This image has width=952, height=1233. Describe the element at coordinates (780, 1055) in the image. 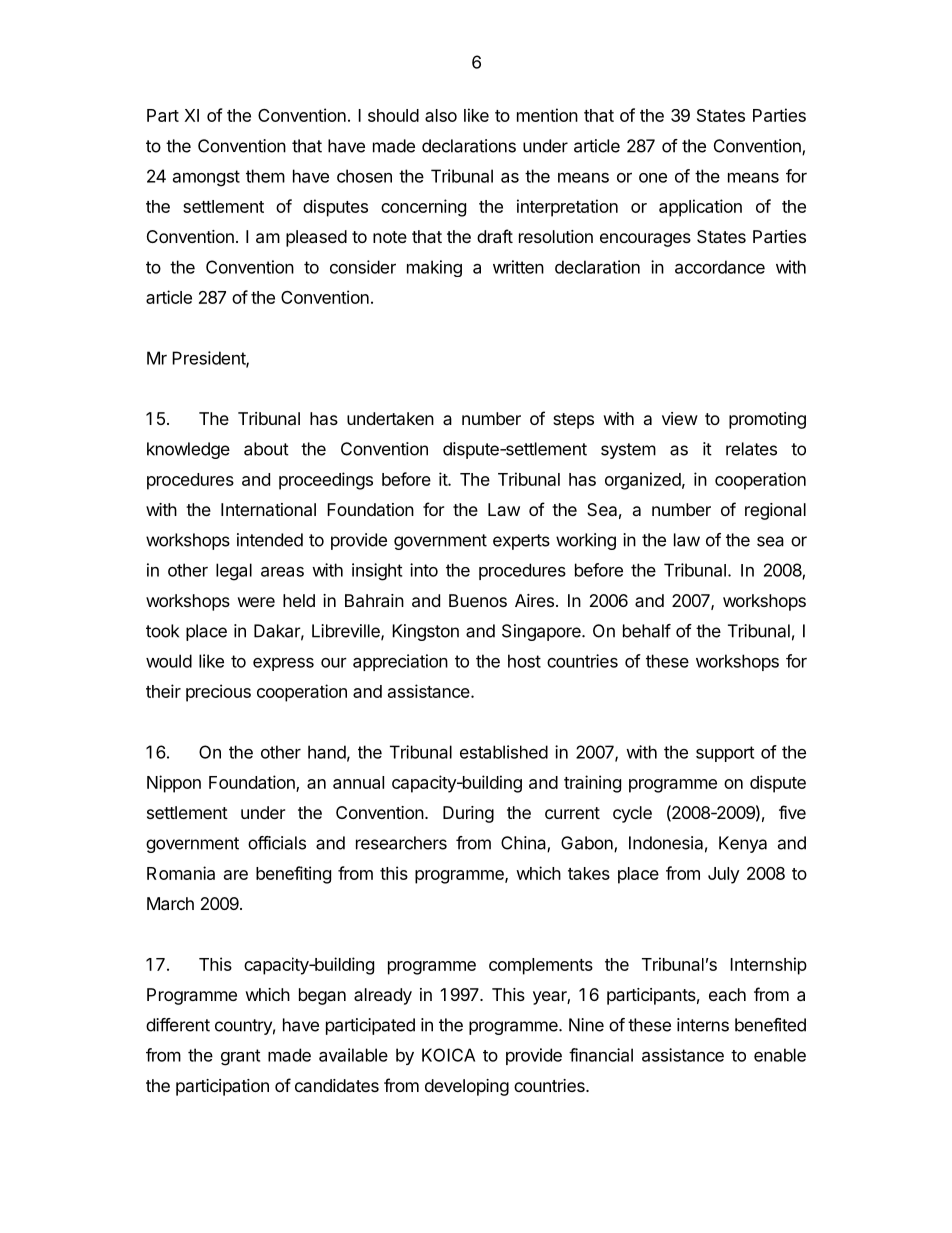

I see `enable` at that location.
